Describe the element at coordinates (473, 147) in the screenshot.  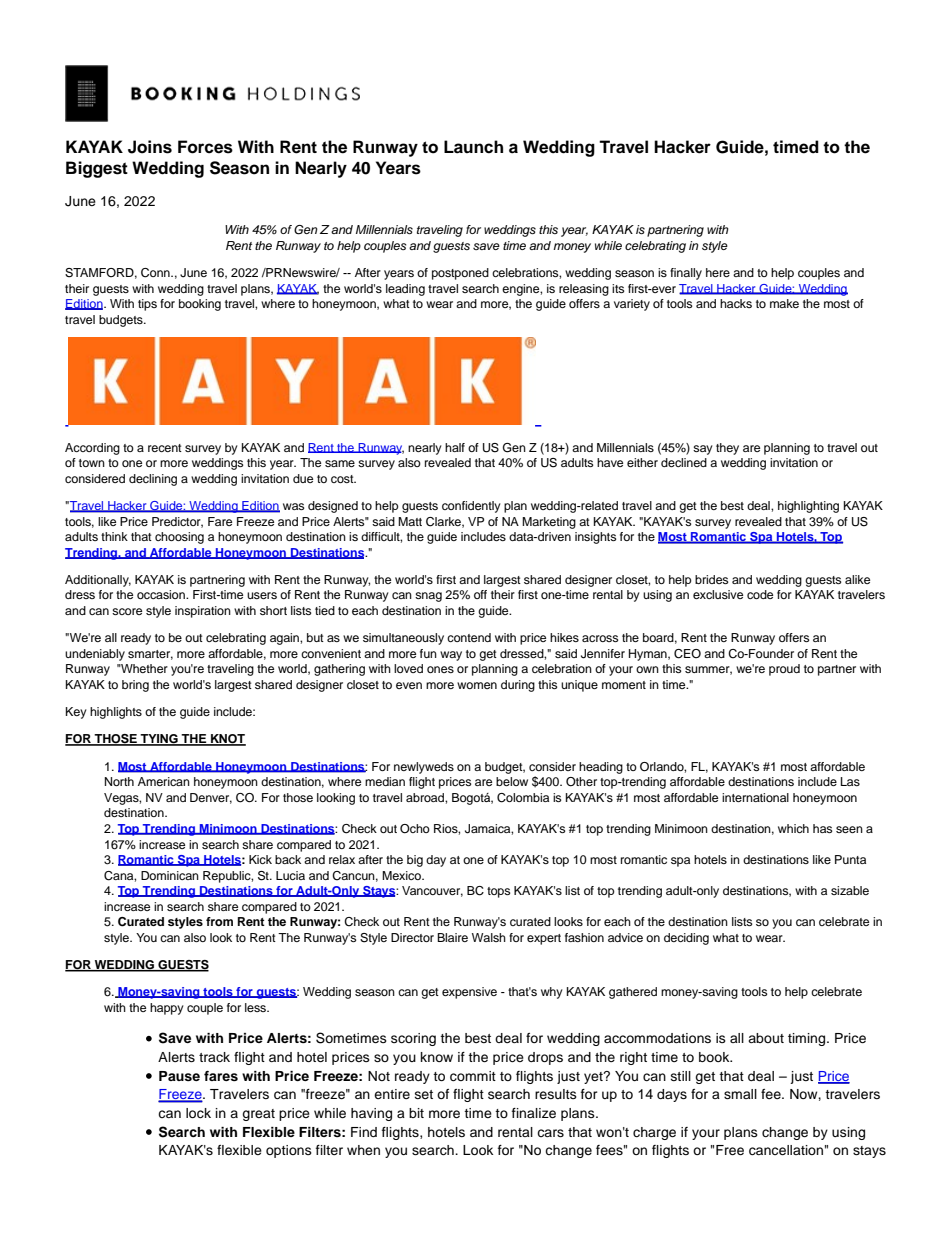
I see `Launch` at that location.
